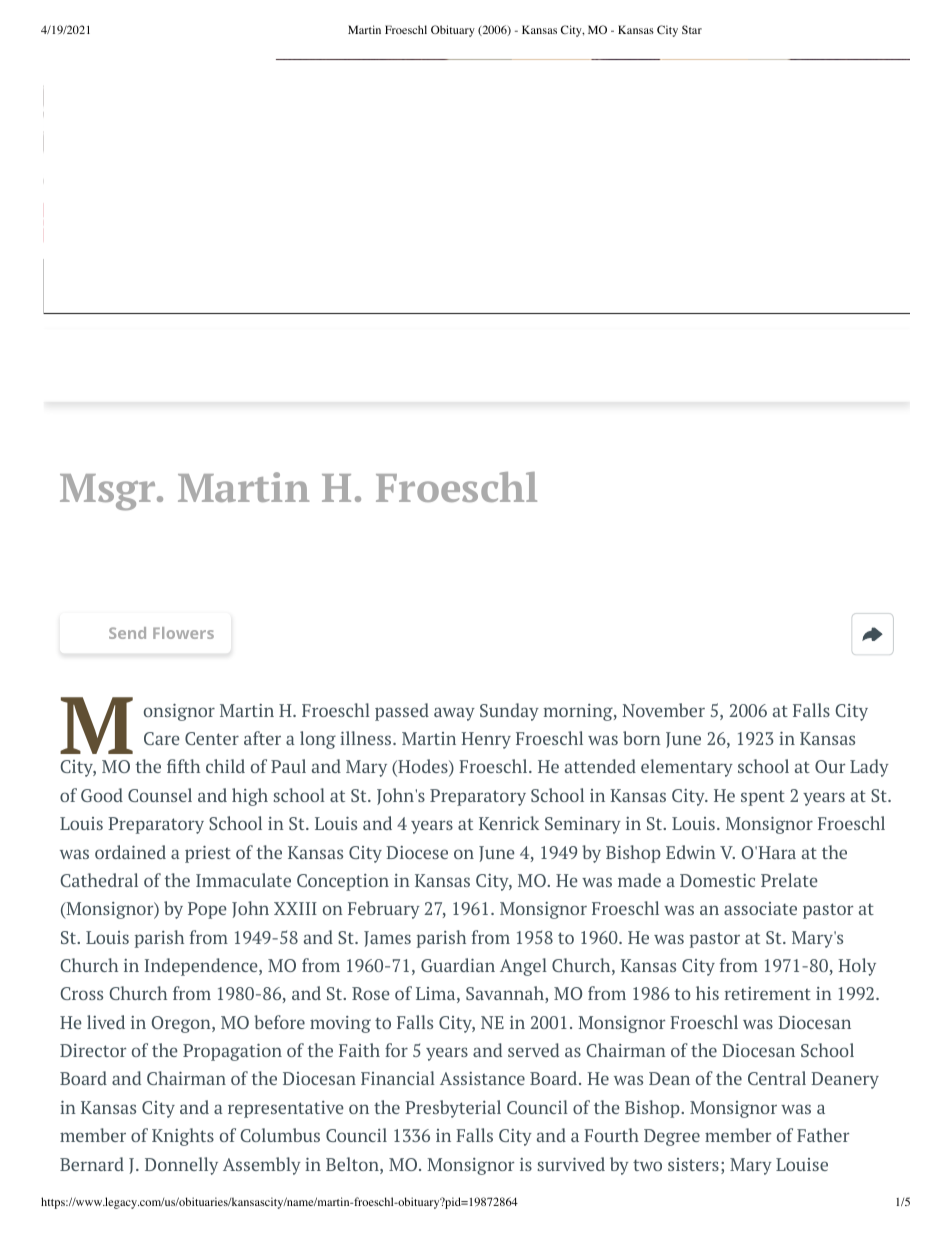 This image has width=952, height=1233. I want to click on Sunday, so click(509, 712).
